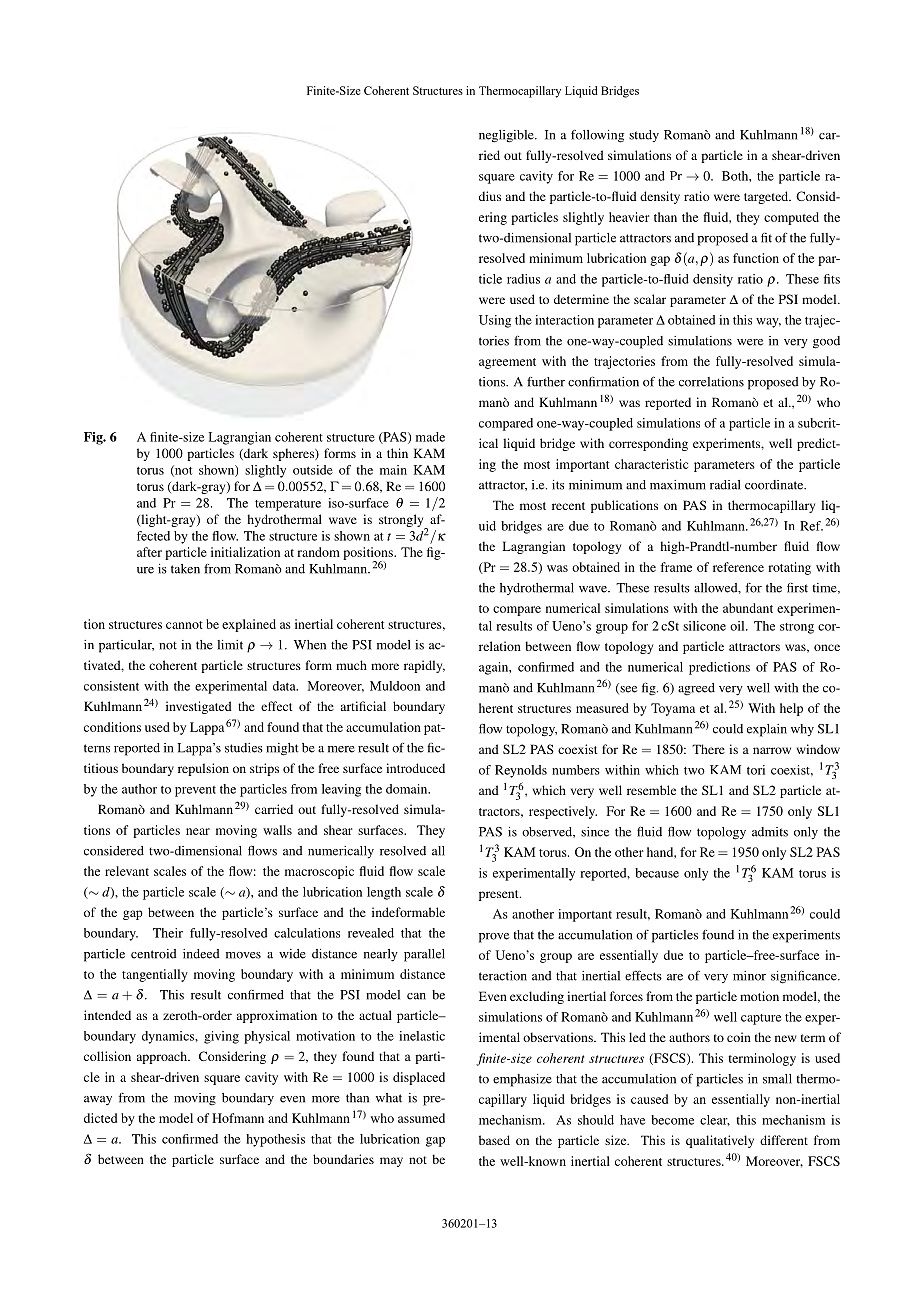 This image has width=924, height=1308. Describe the element at coordinates (430, 437) in the image. I see `made` at that location.
